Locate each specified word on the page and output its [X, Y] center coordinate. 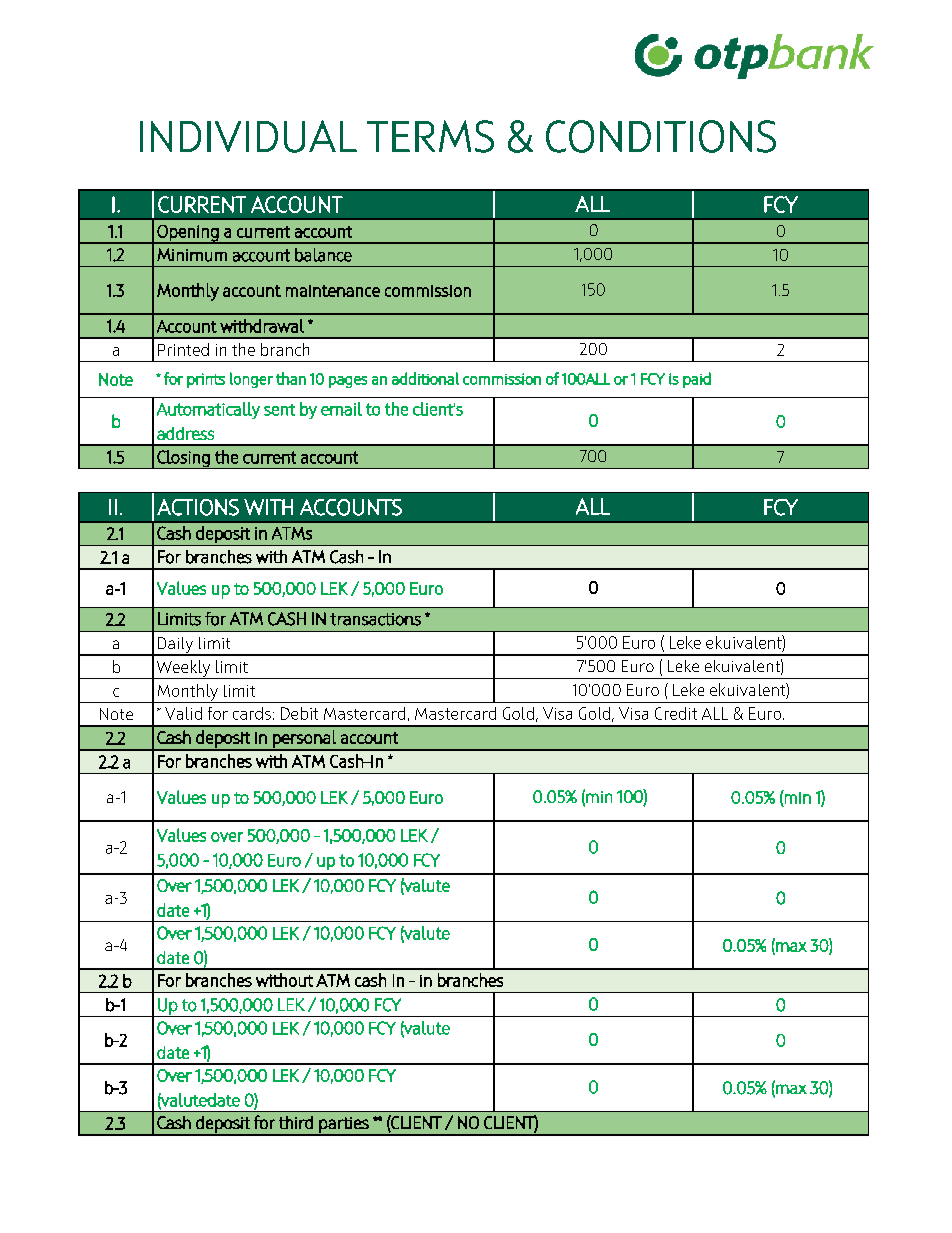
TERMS [430, 136]
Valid [183, 713]
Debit [299, 713]
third [296, 1122]
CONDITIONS [661, 136]
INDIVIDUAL [248, 136]
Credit [676, 713]
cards [252, 713]
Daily [176, 646]
